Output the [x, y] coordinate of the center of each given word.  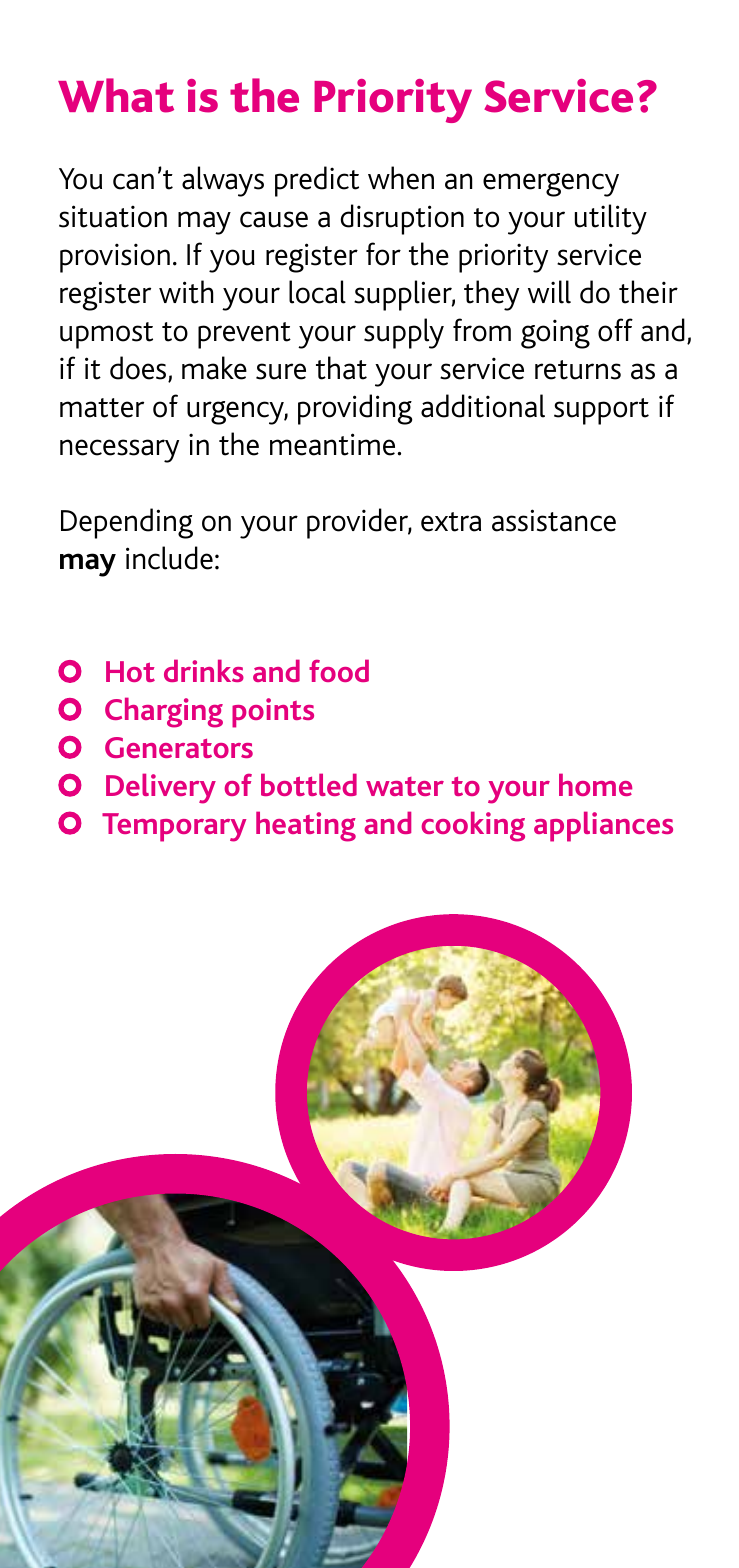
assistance [554, 520]
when [401, 178]
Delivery [161, 788]
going [555, 334]
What [116, 95]
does [139, 369]
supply [404, 333]
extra [451, 522]
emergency [551, 185]
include [169, 558]
